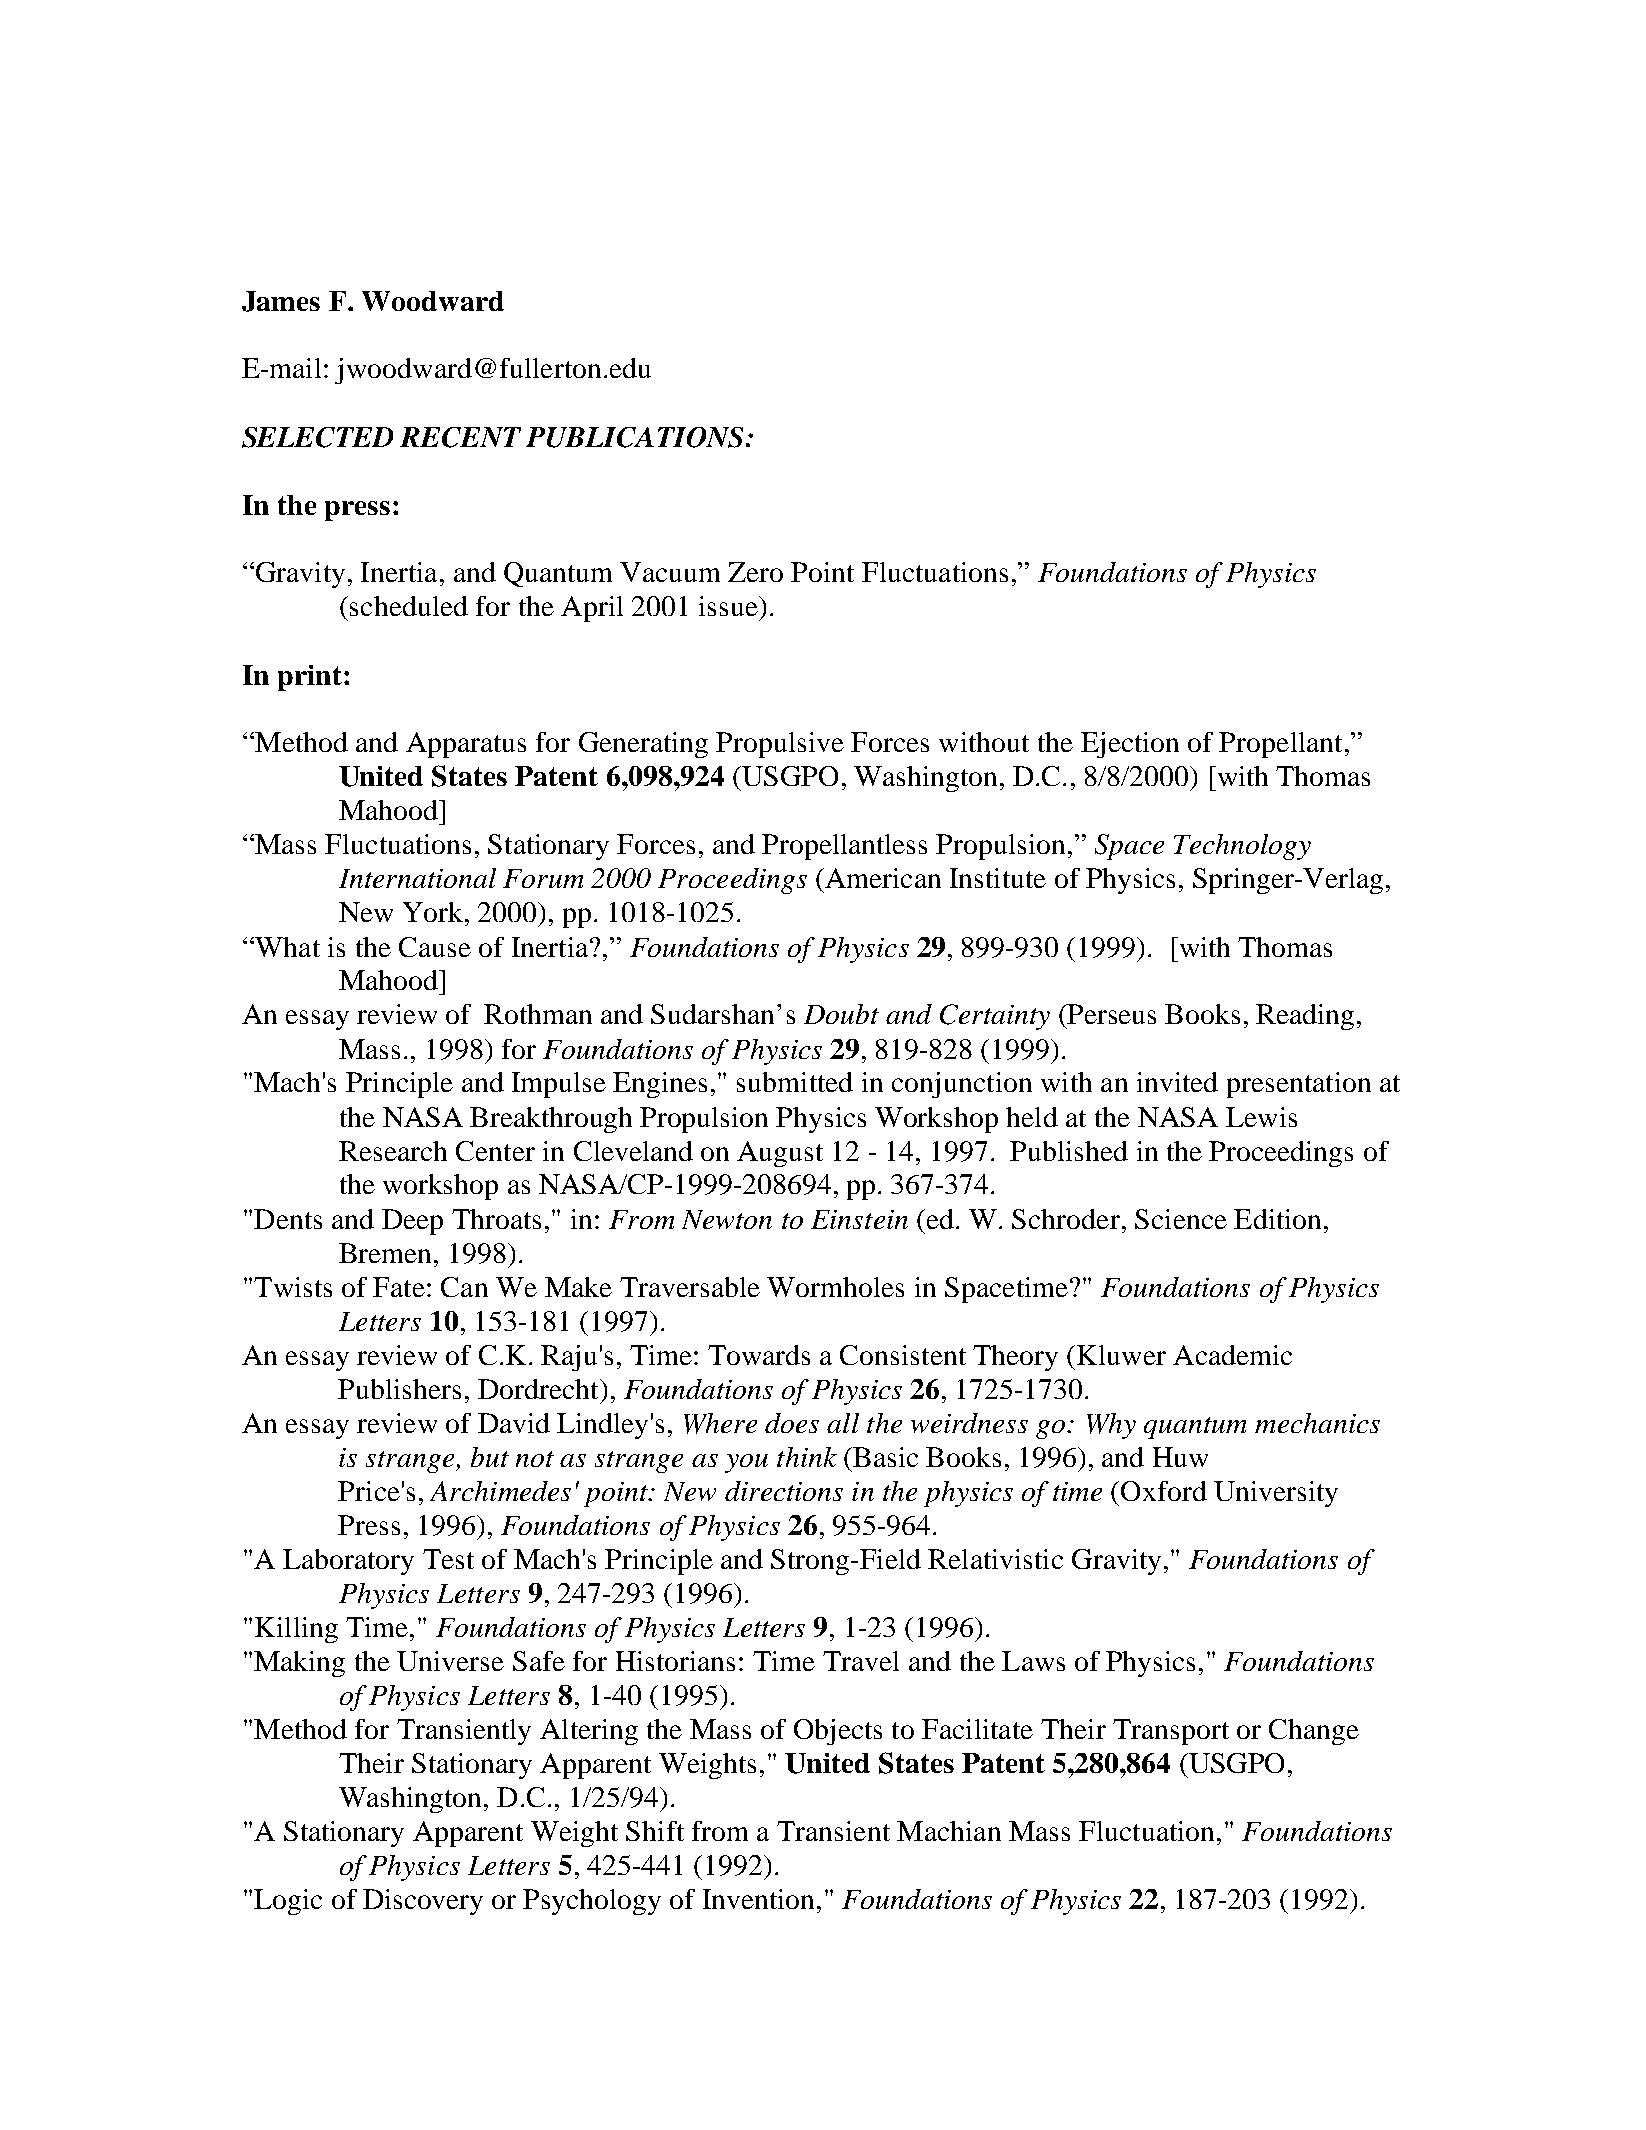  What do you see at coordinates (758, 1899) in the page?
I see `Invention` at bounding box center [758, 1899].
